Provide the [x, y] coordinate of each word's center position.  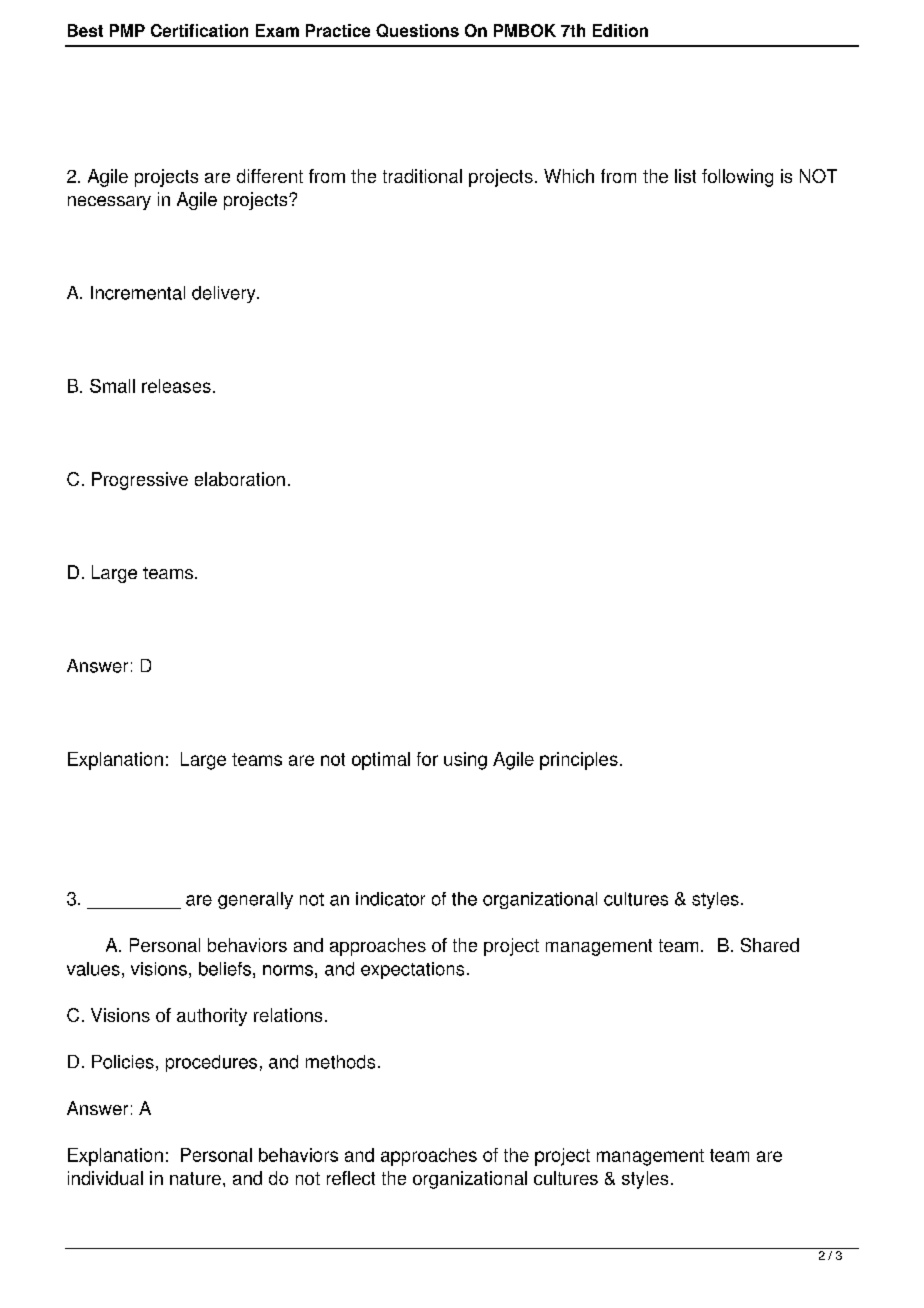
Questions [417, 30]
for [427, 759]
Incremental [138, 293]
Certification [199, 30]
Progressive [140, 481]
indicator [390, 899]
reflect [351, 1178]
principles [579, 761]
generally [255, 900]
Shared [770, 945]
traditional [422, 176]
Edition [620, 30]
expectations [412, 970]
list [685, 176]
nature [195, 1178]
